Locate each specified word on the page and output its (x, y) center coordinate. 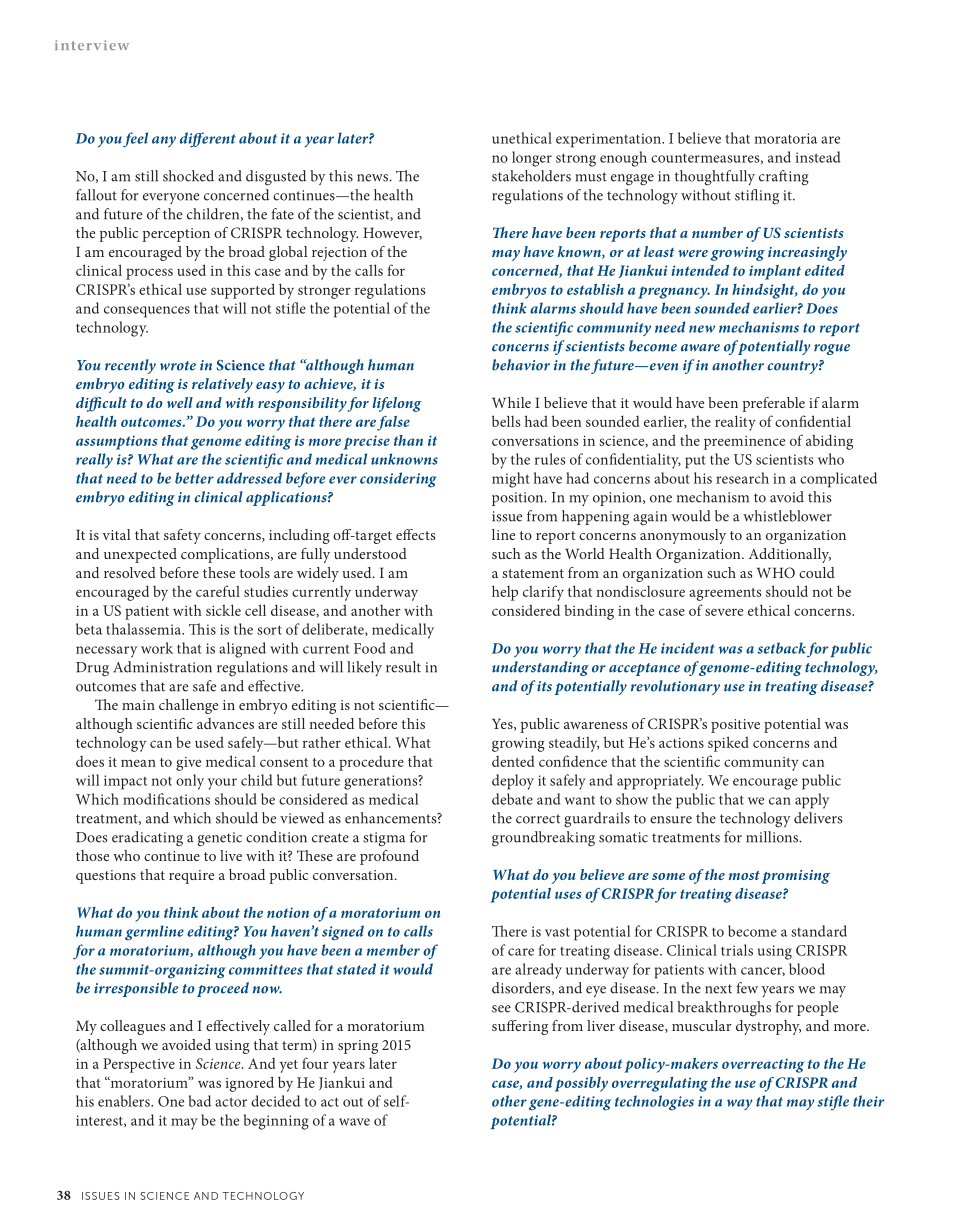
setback (781, 648)
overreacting (763, 1065)
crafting (784, 178)
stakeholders (531, 176)
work (157, 648)
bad (200, 1101)
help (505, 593)
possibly (581, 1084)
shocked (188, 176)
